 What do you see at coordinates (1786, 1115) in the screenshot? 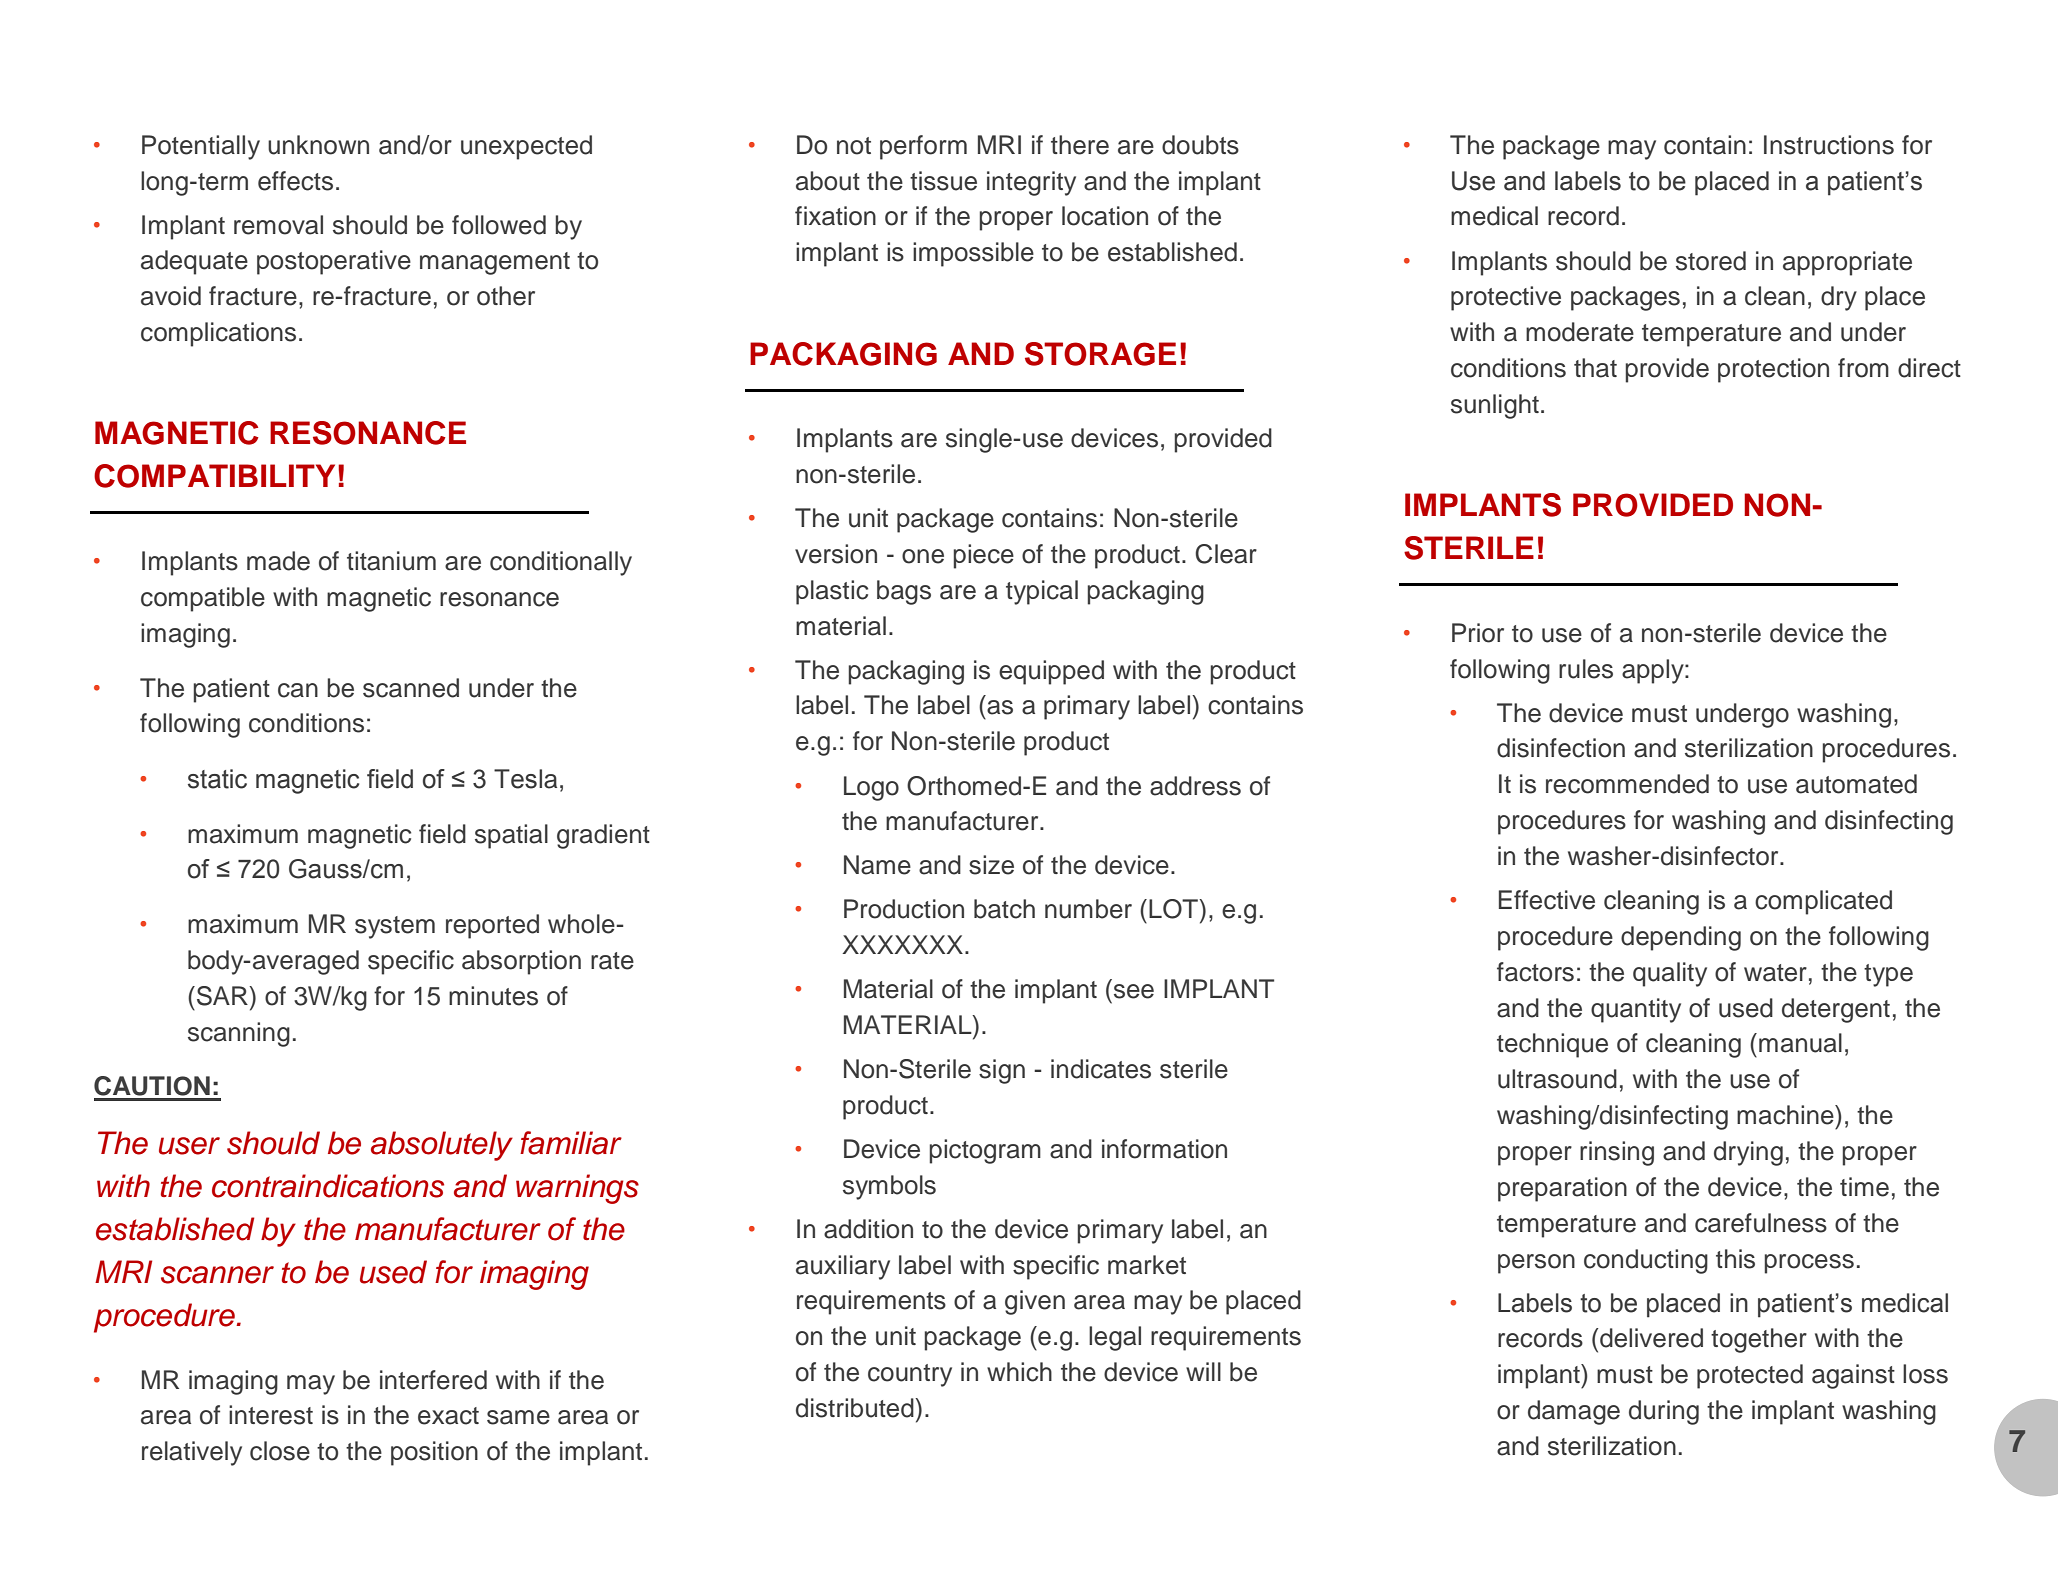
I see `machine` at bounding box center [1786, 1115].
